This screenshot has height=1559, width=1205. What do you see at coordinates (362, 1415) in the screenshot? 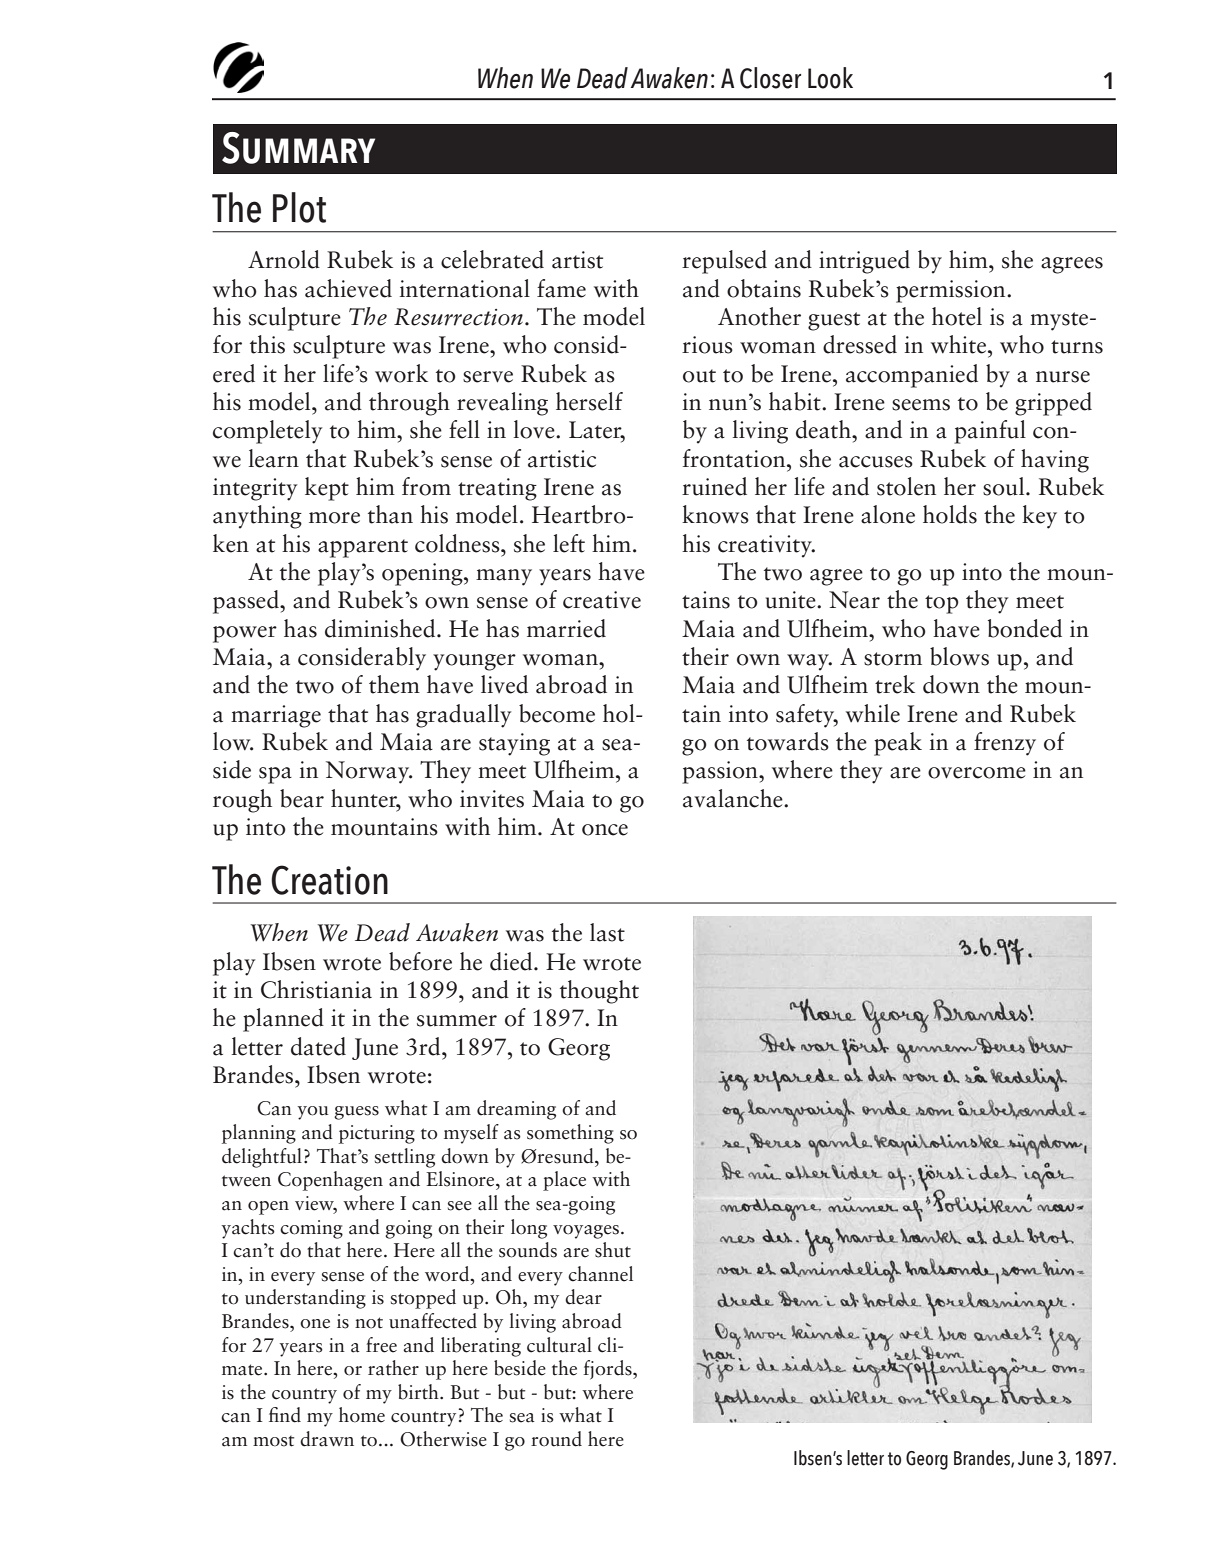
I see `home` at bounding box center [362, 1415].
